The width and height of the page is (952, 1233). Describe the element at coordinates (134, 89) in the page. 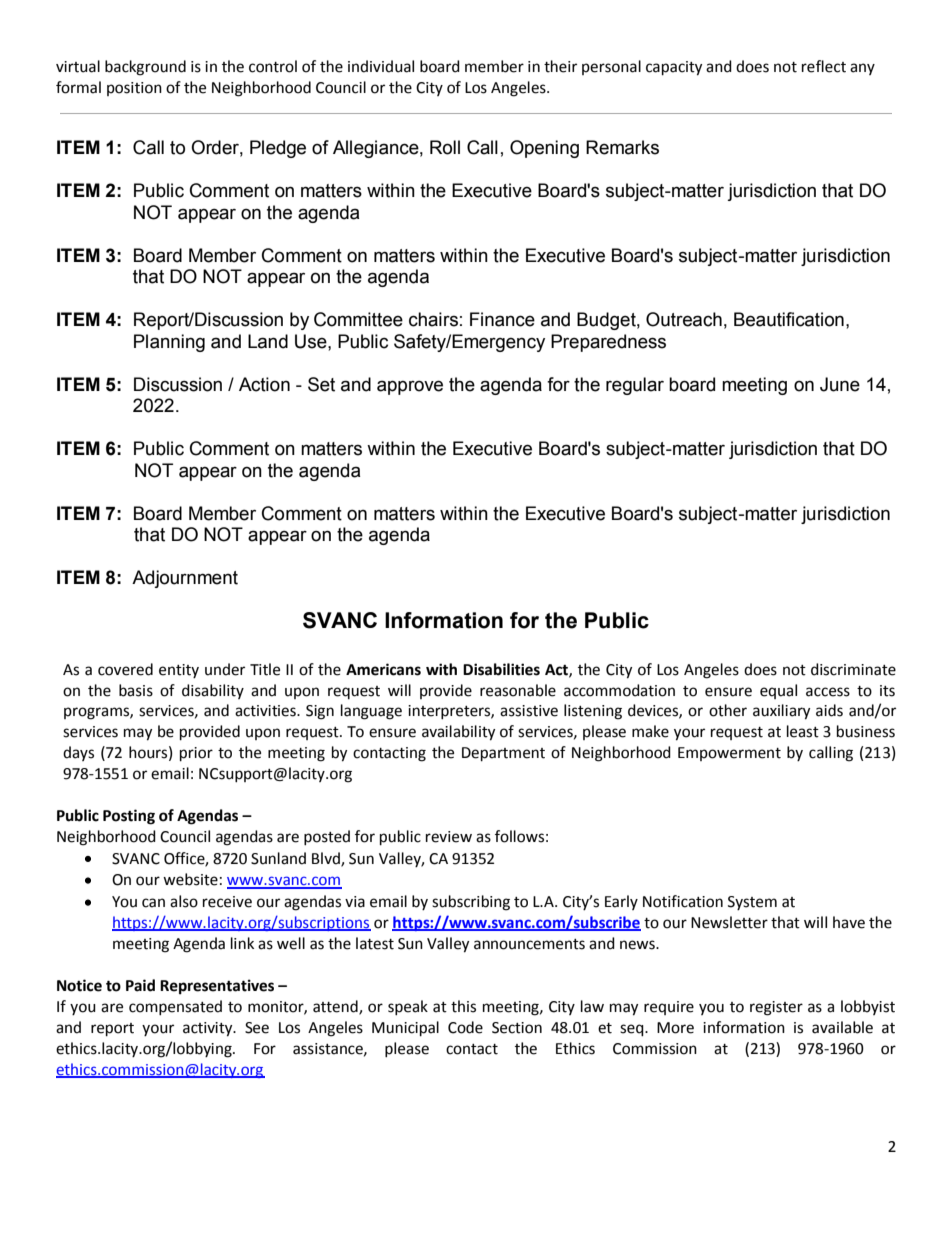

I see `position` at that location.
